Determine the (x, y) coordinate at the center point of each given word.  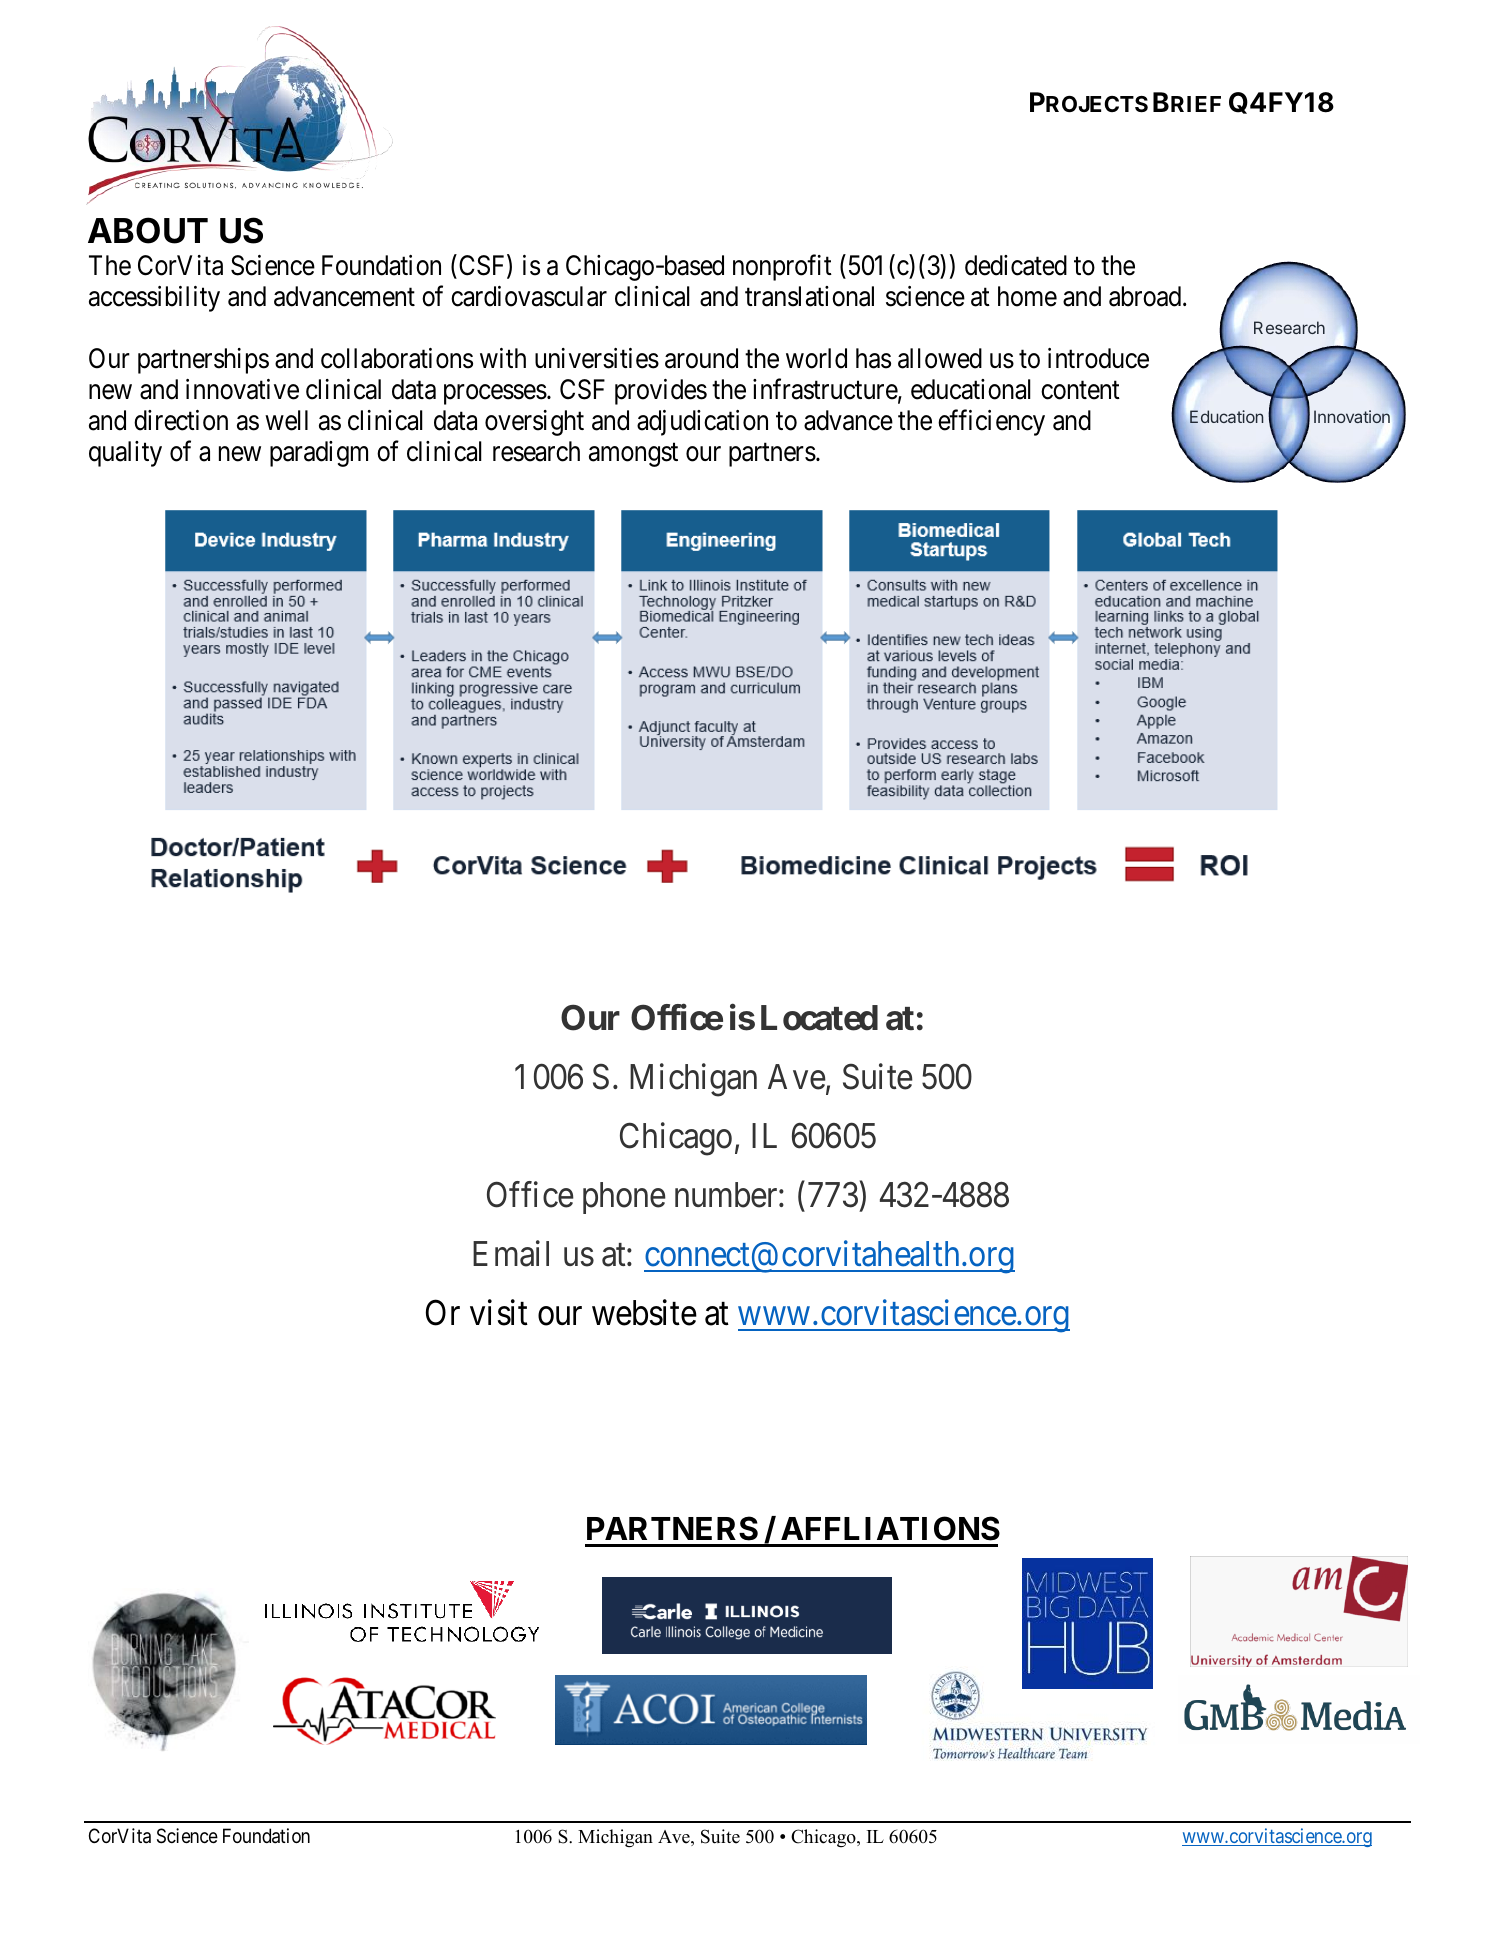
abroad (1146, 296)
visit (499, 1312)
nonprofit (782, 268)
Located (819, 1018)
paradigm (319, 454)
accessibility (154, 299)
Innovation (1352, 416)
